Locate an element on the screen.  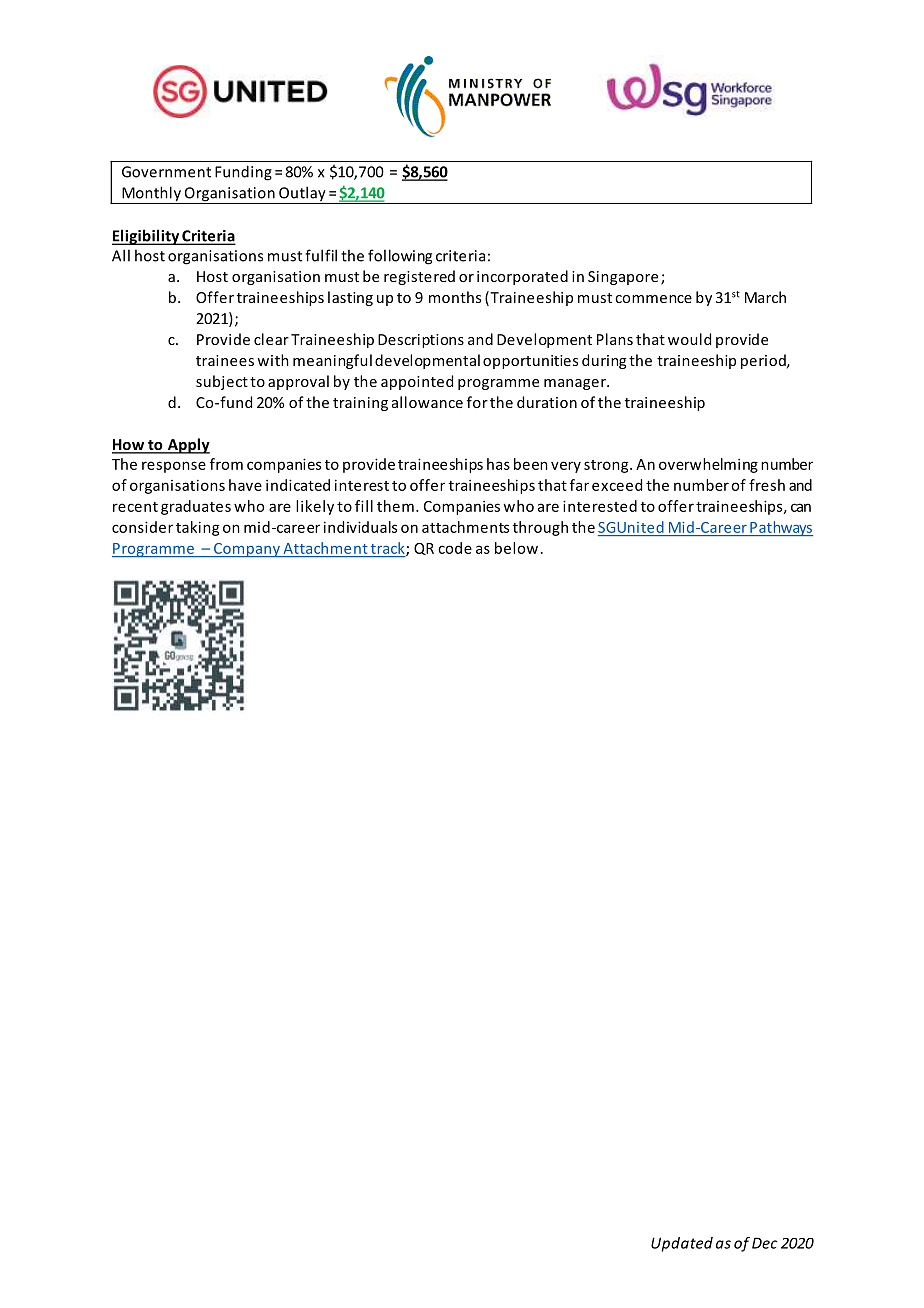
Monthly is located at coordinates (152, 195).
